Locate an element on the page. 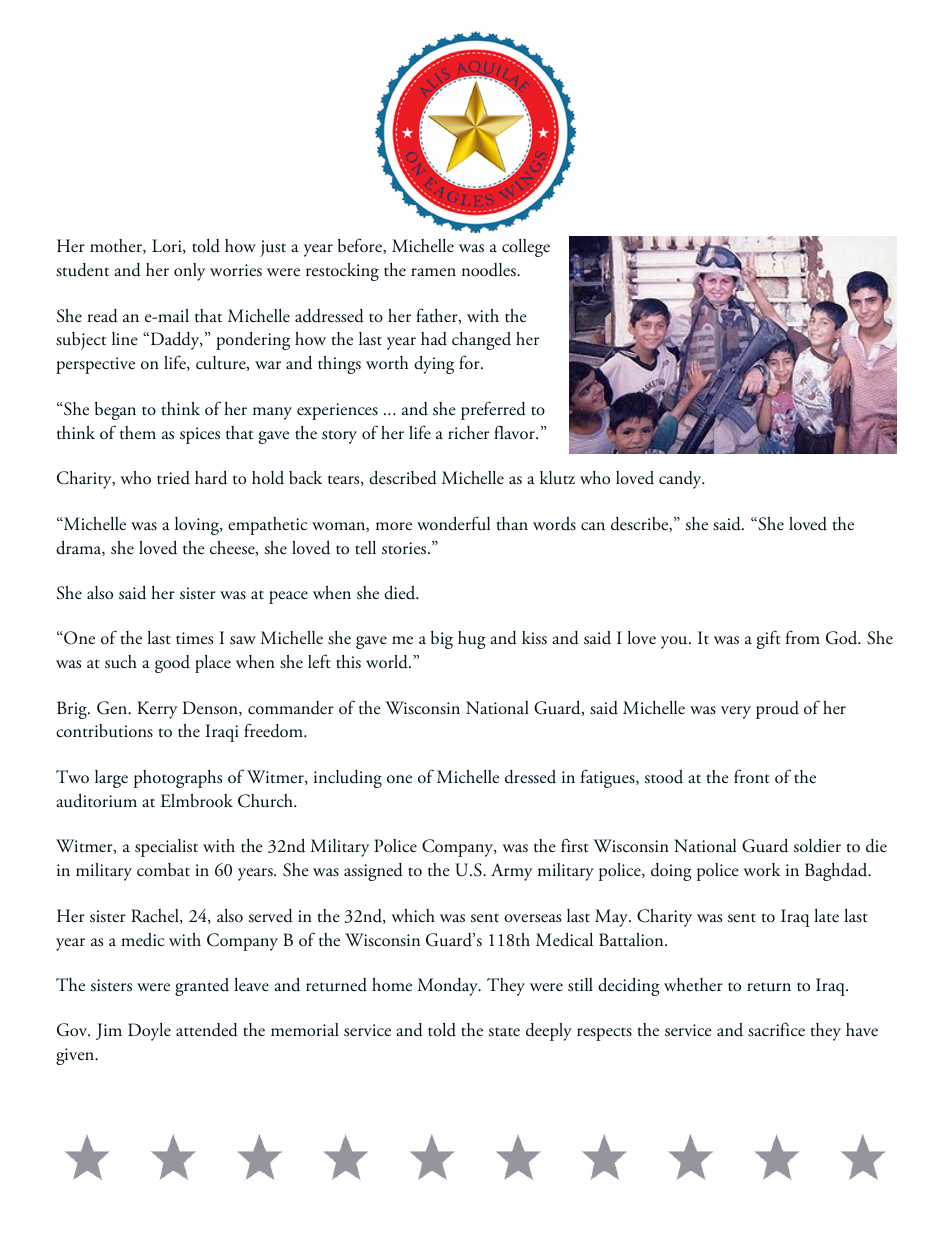 The width and height of the image is (952, 1233). only is located at coordinates (189, 272).
